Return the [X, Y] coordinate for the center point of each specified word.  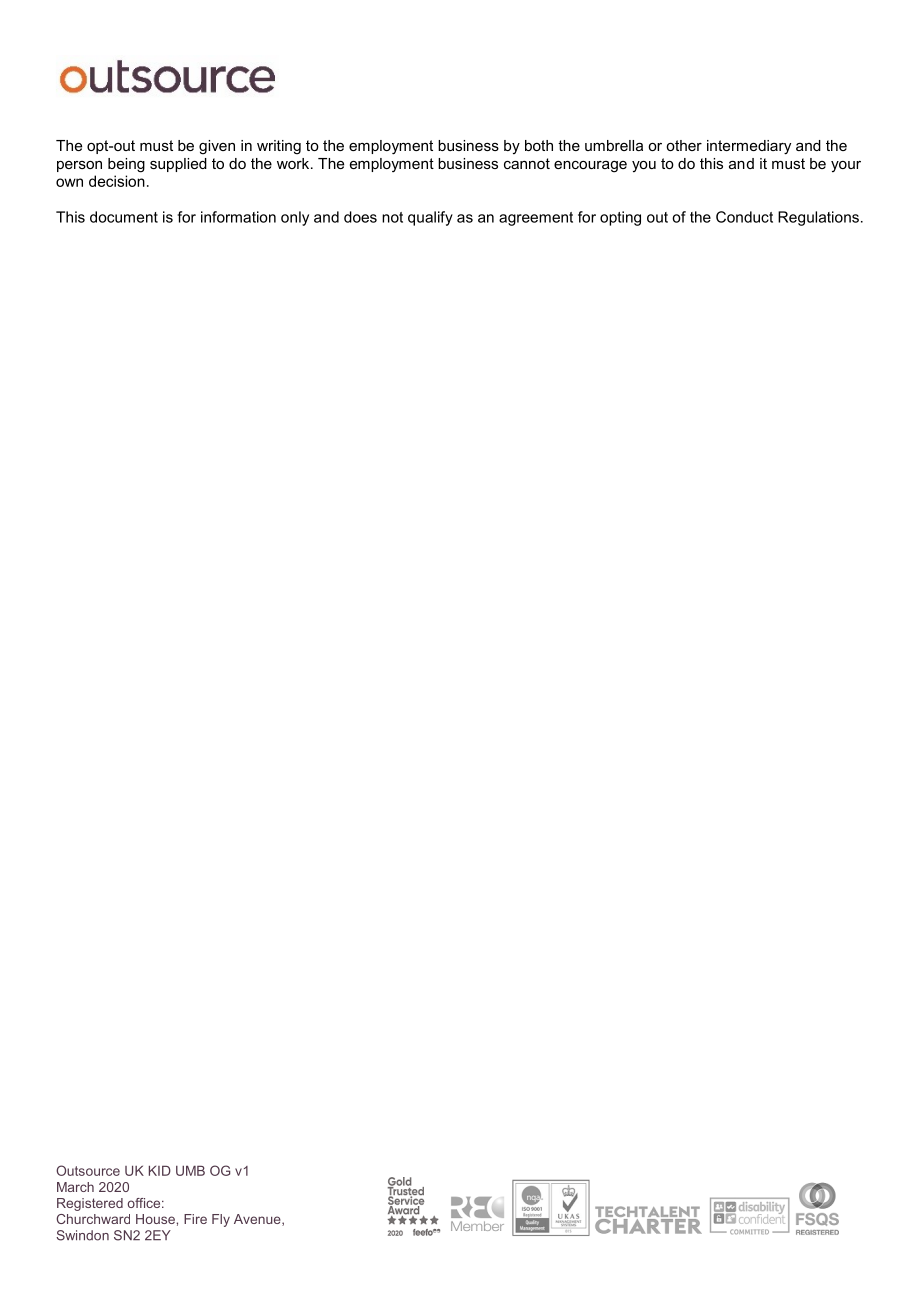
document [124, 217]
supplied [178, 165]
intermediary [749, 147]
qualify [430, 218]
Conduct [744, 217]
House [156, 1219]
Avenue [258, 1220]
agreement [536, 219]
